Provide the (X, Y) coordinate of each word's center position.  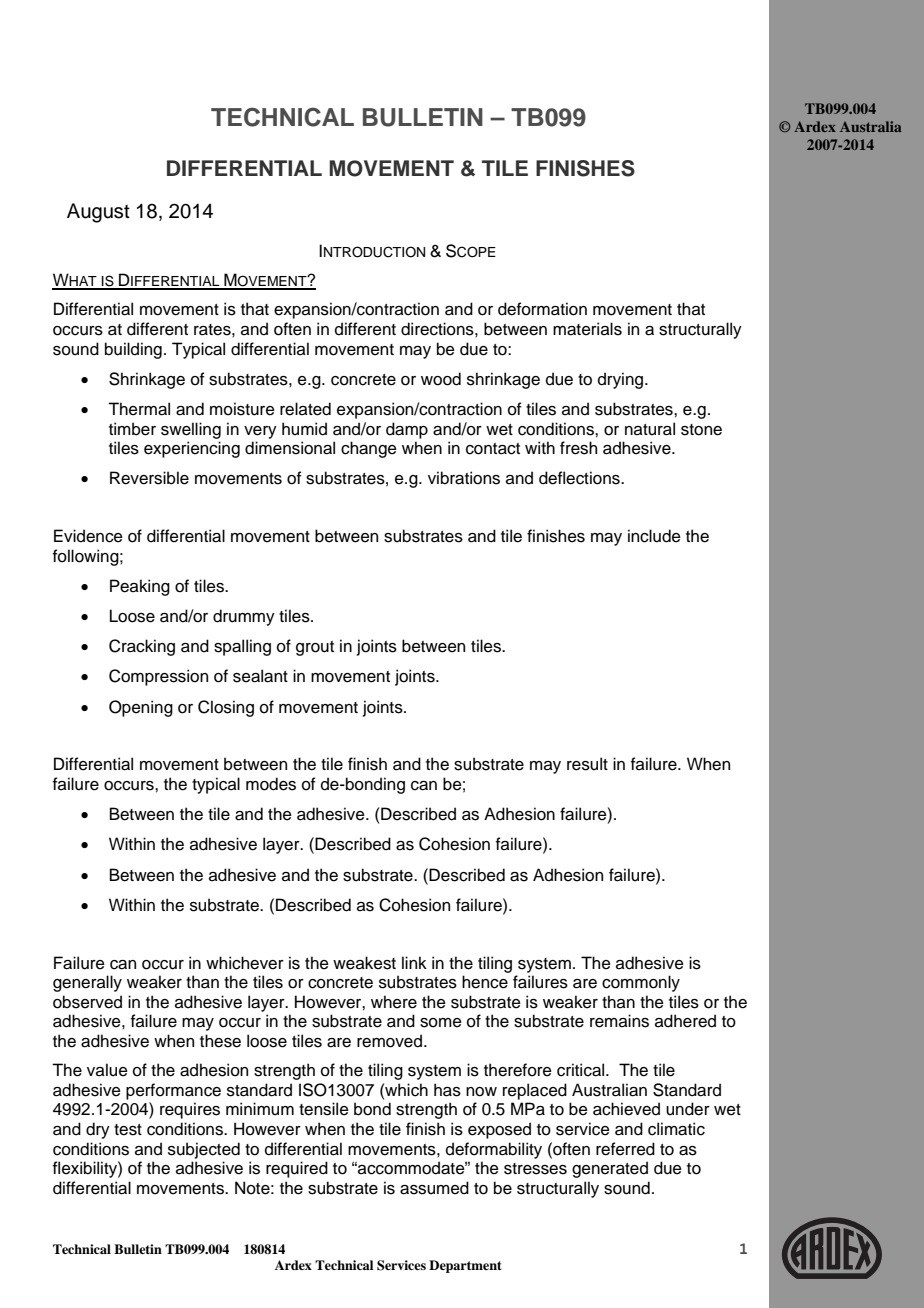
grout (315, 648)
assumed (434, 1188)
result (587, 764)
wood (441, 379)
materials (587, 329)
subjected (204, 1150)
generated (610, 1169)
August (98, 213)
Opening (141, 708)
